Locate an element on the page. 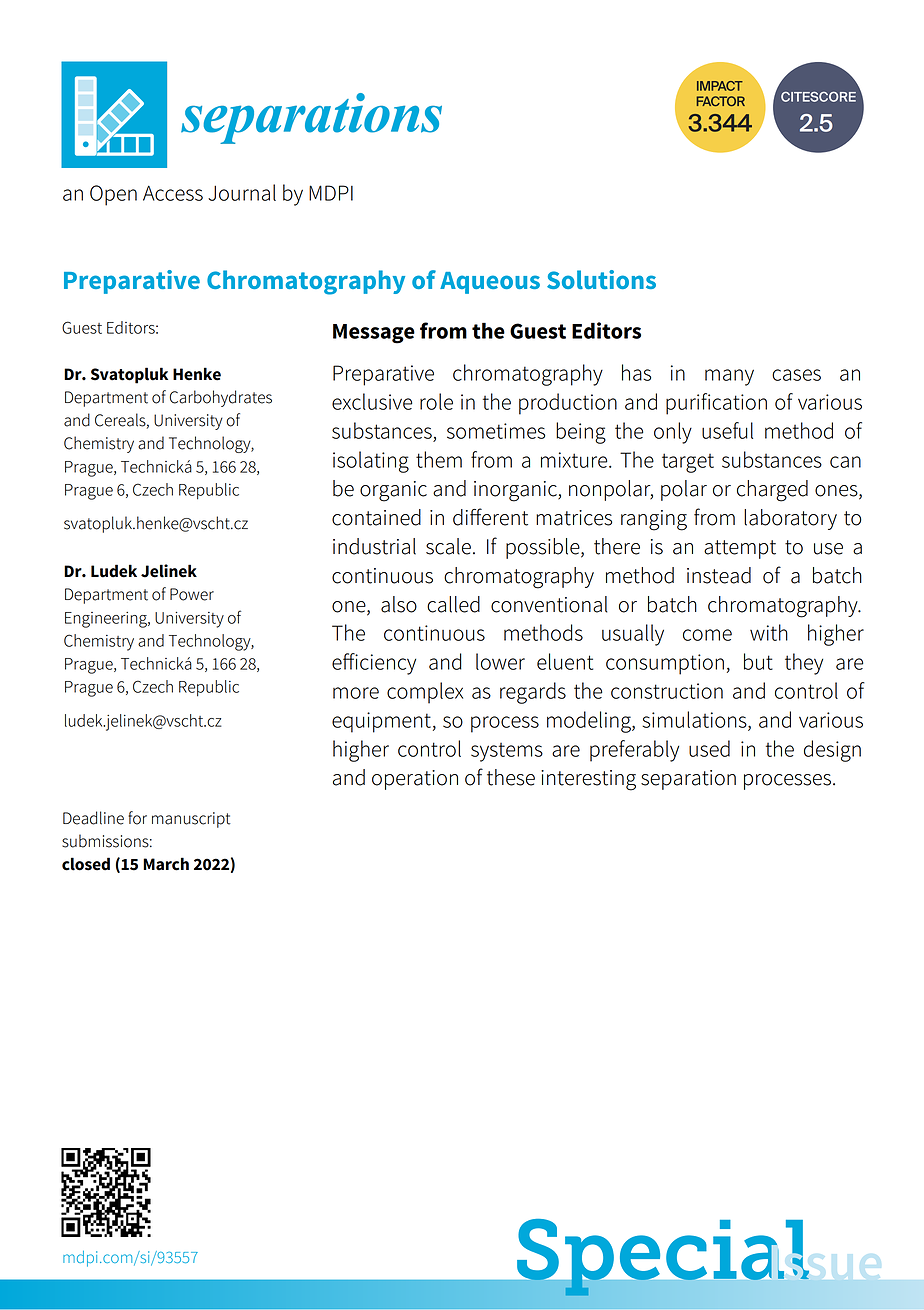  sometimes is located at coordinates (496, 431).
